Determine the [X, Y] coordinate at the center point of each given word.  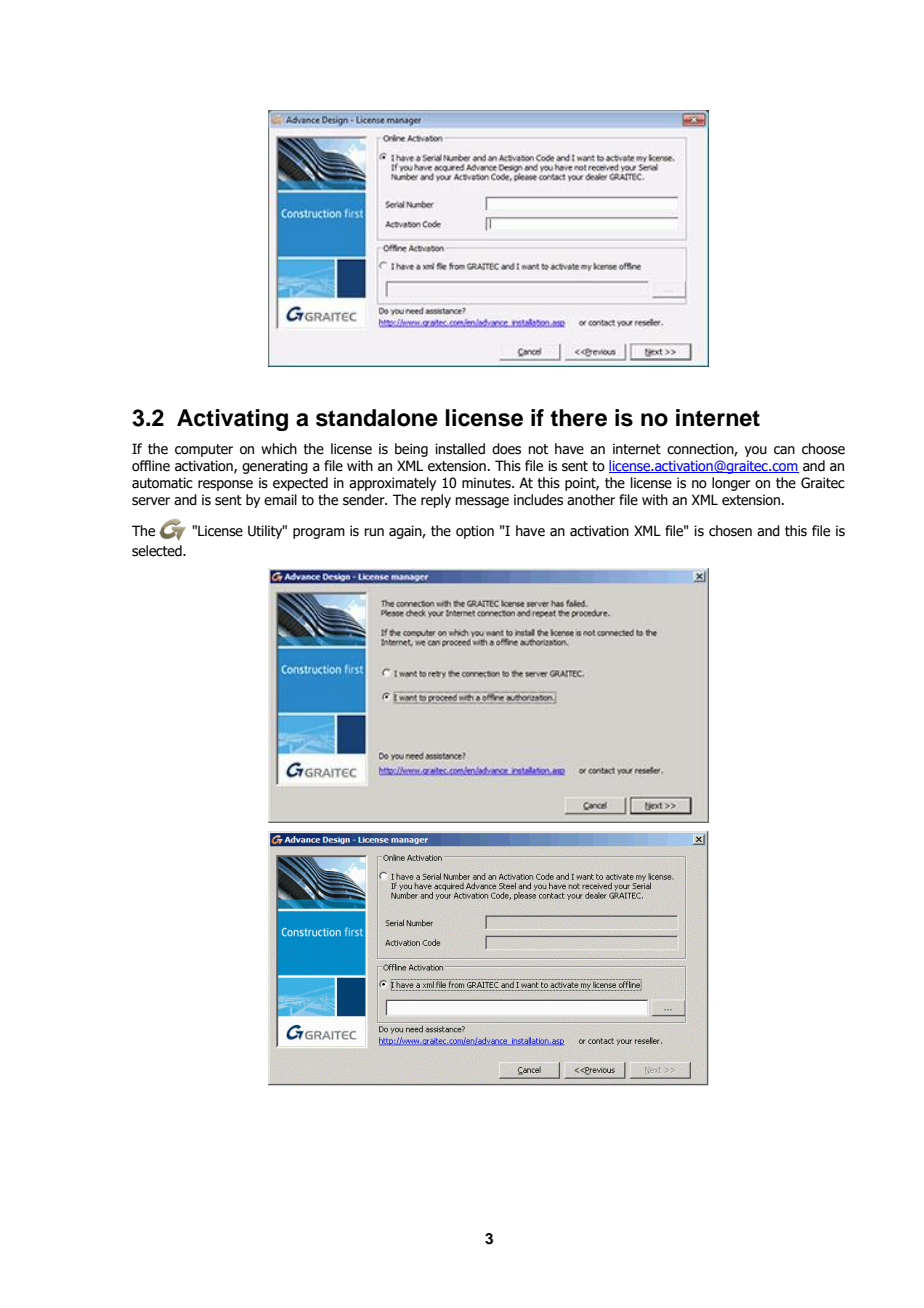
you [756, 451]
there [578, 418]
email [280, 500]
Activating [232, 420]
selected [158, 551]
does [506, 449]
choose [823, 449]
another [591, 500]
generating [275, 467]
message [482, 502]
